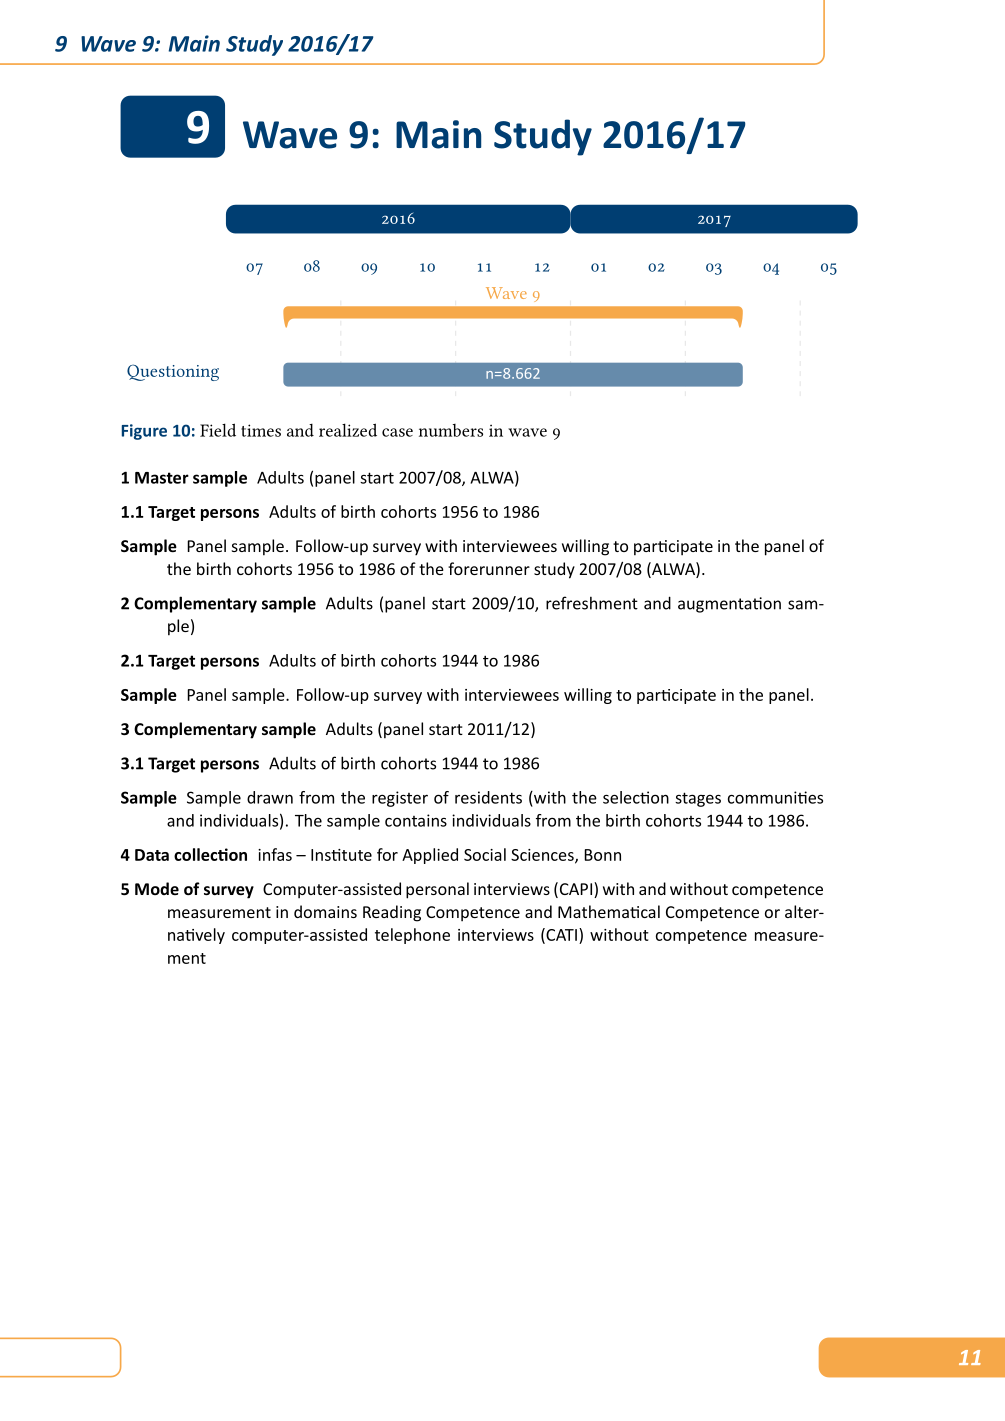 This document has height=1421, width=1005. Describe the element at coordinates (451, 430) in the document. I see `numbers` at that location.
